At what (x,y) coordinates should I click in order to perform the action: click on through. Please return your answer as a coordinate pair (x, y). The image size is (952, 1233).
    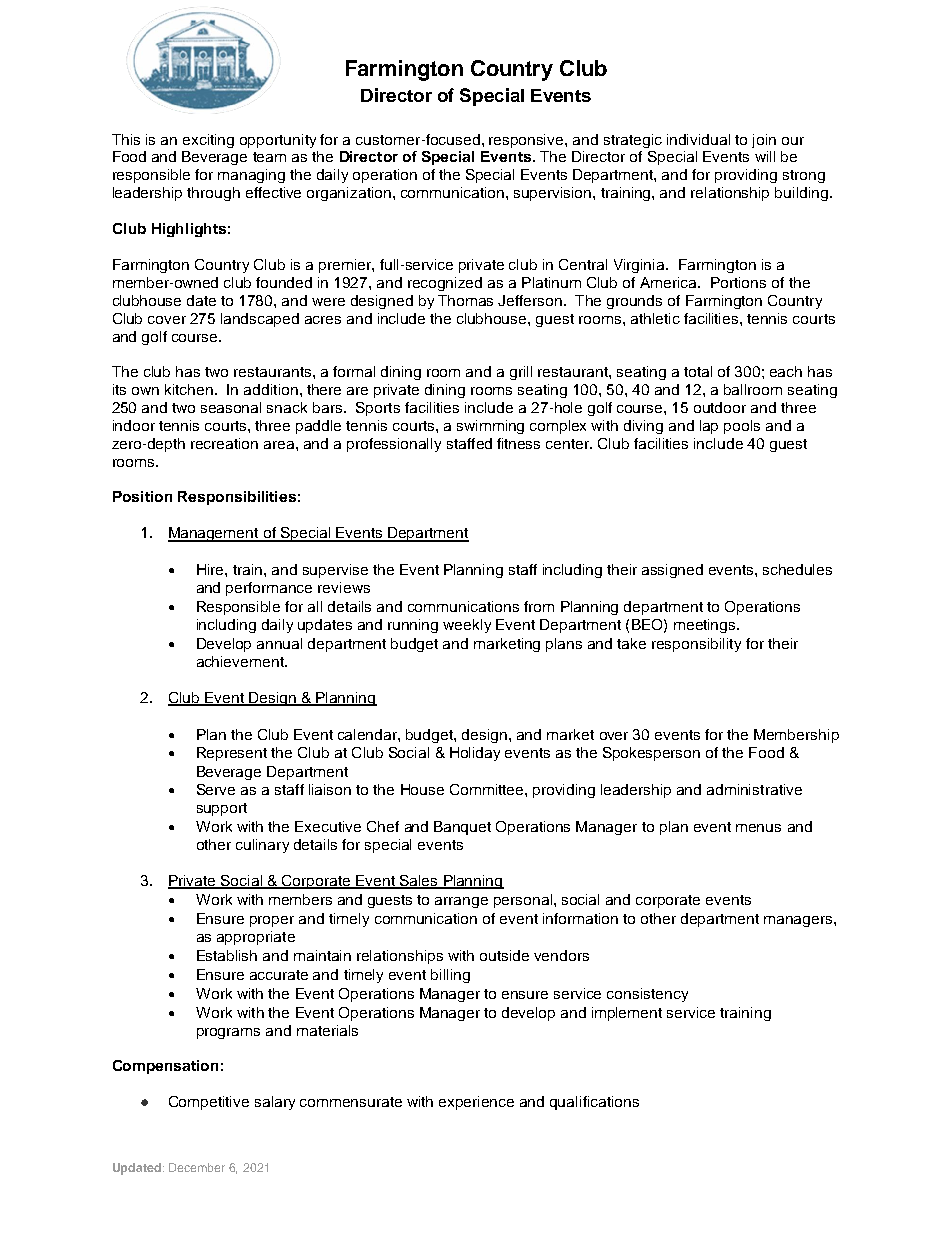
    Looking at the image, I should click on (213, 194).
